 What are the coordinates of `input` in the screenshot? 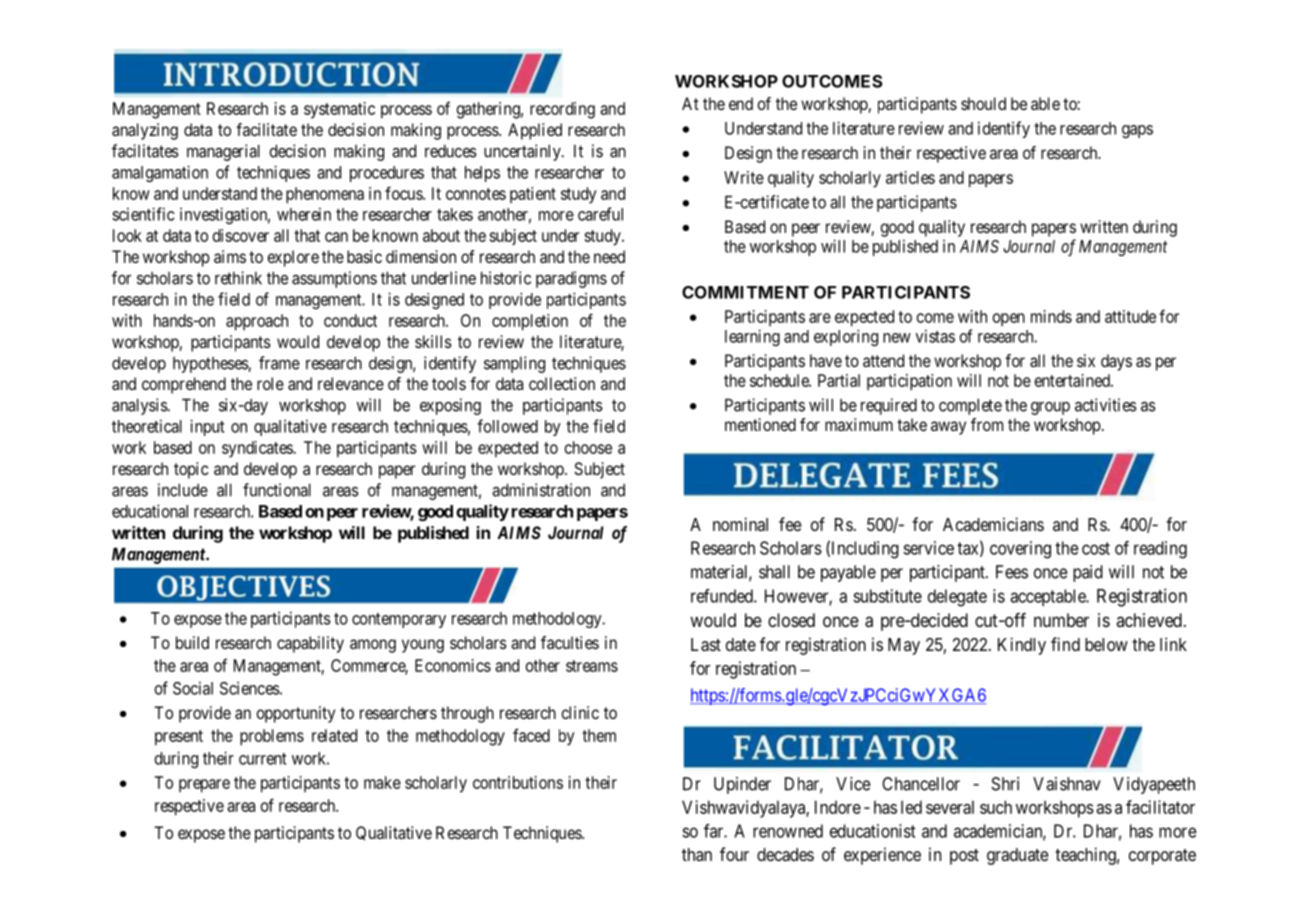 It's located at (207, 427).
